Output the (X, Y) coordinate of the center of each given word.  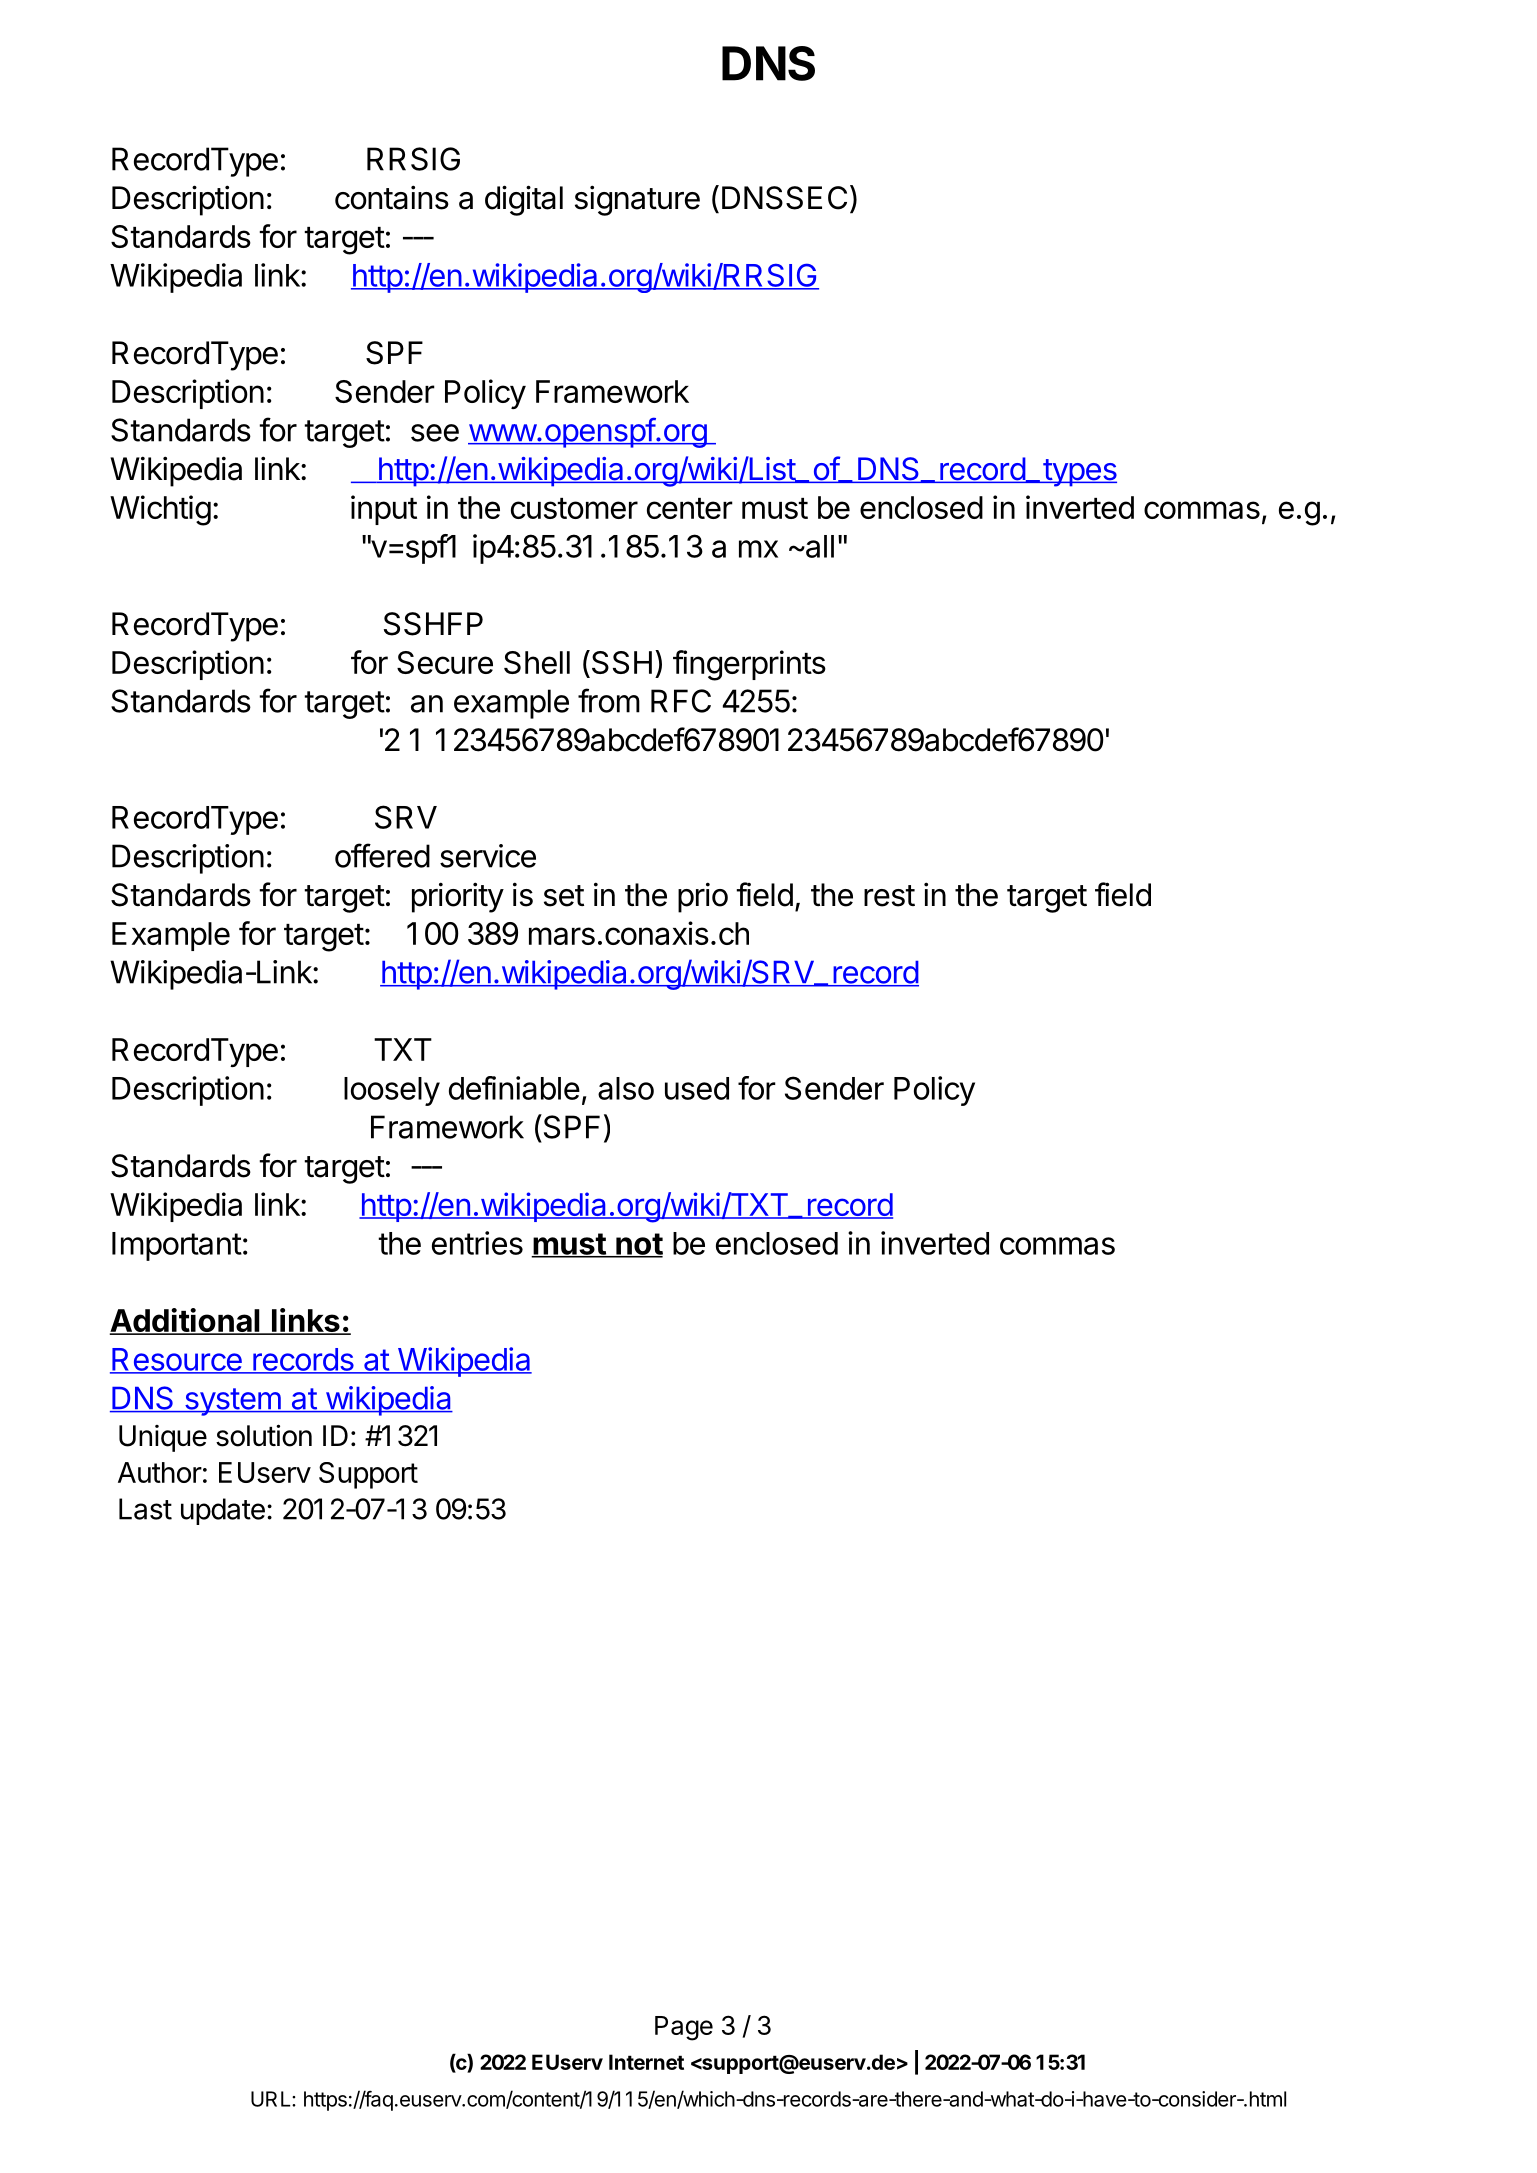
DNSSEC (784, 198)
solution (264, 1435)
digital (524, 200)
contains (392, 197)
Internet (646, 2062)
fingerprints (749, 665)
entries (477, 1243)
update (223, 1511)
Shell (537, 662)
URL (272, 2099)
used (697, 1088)
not (638, 1245)
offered (382, 855)
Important (177, 1246)
